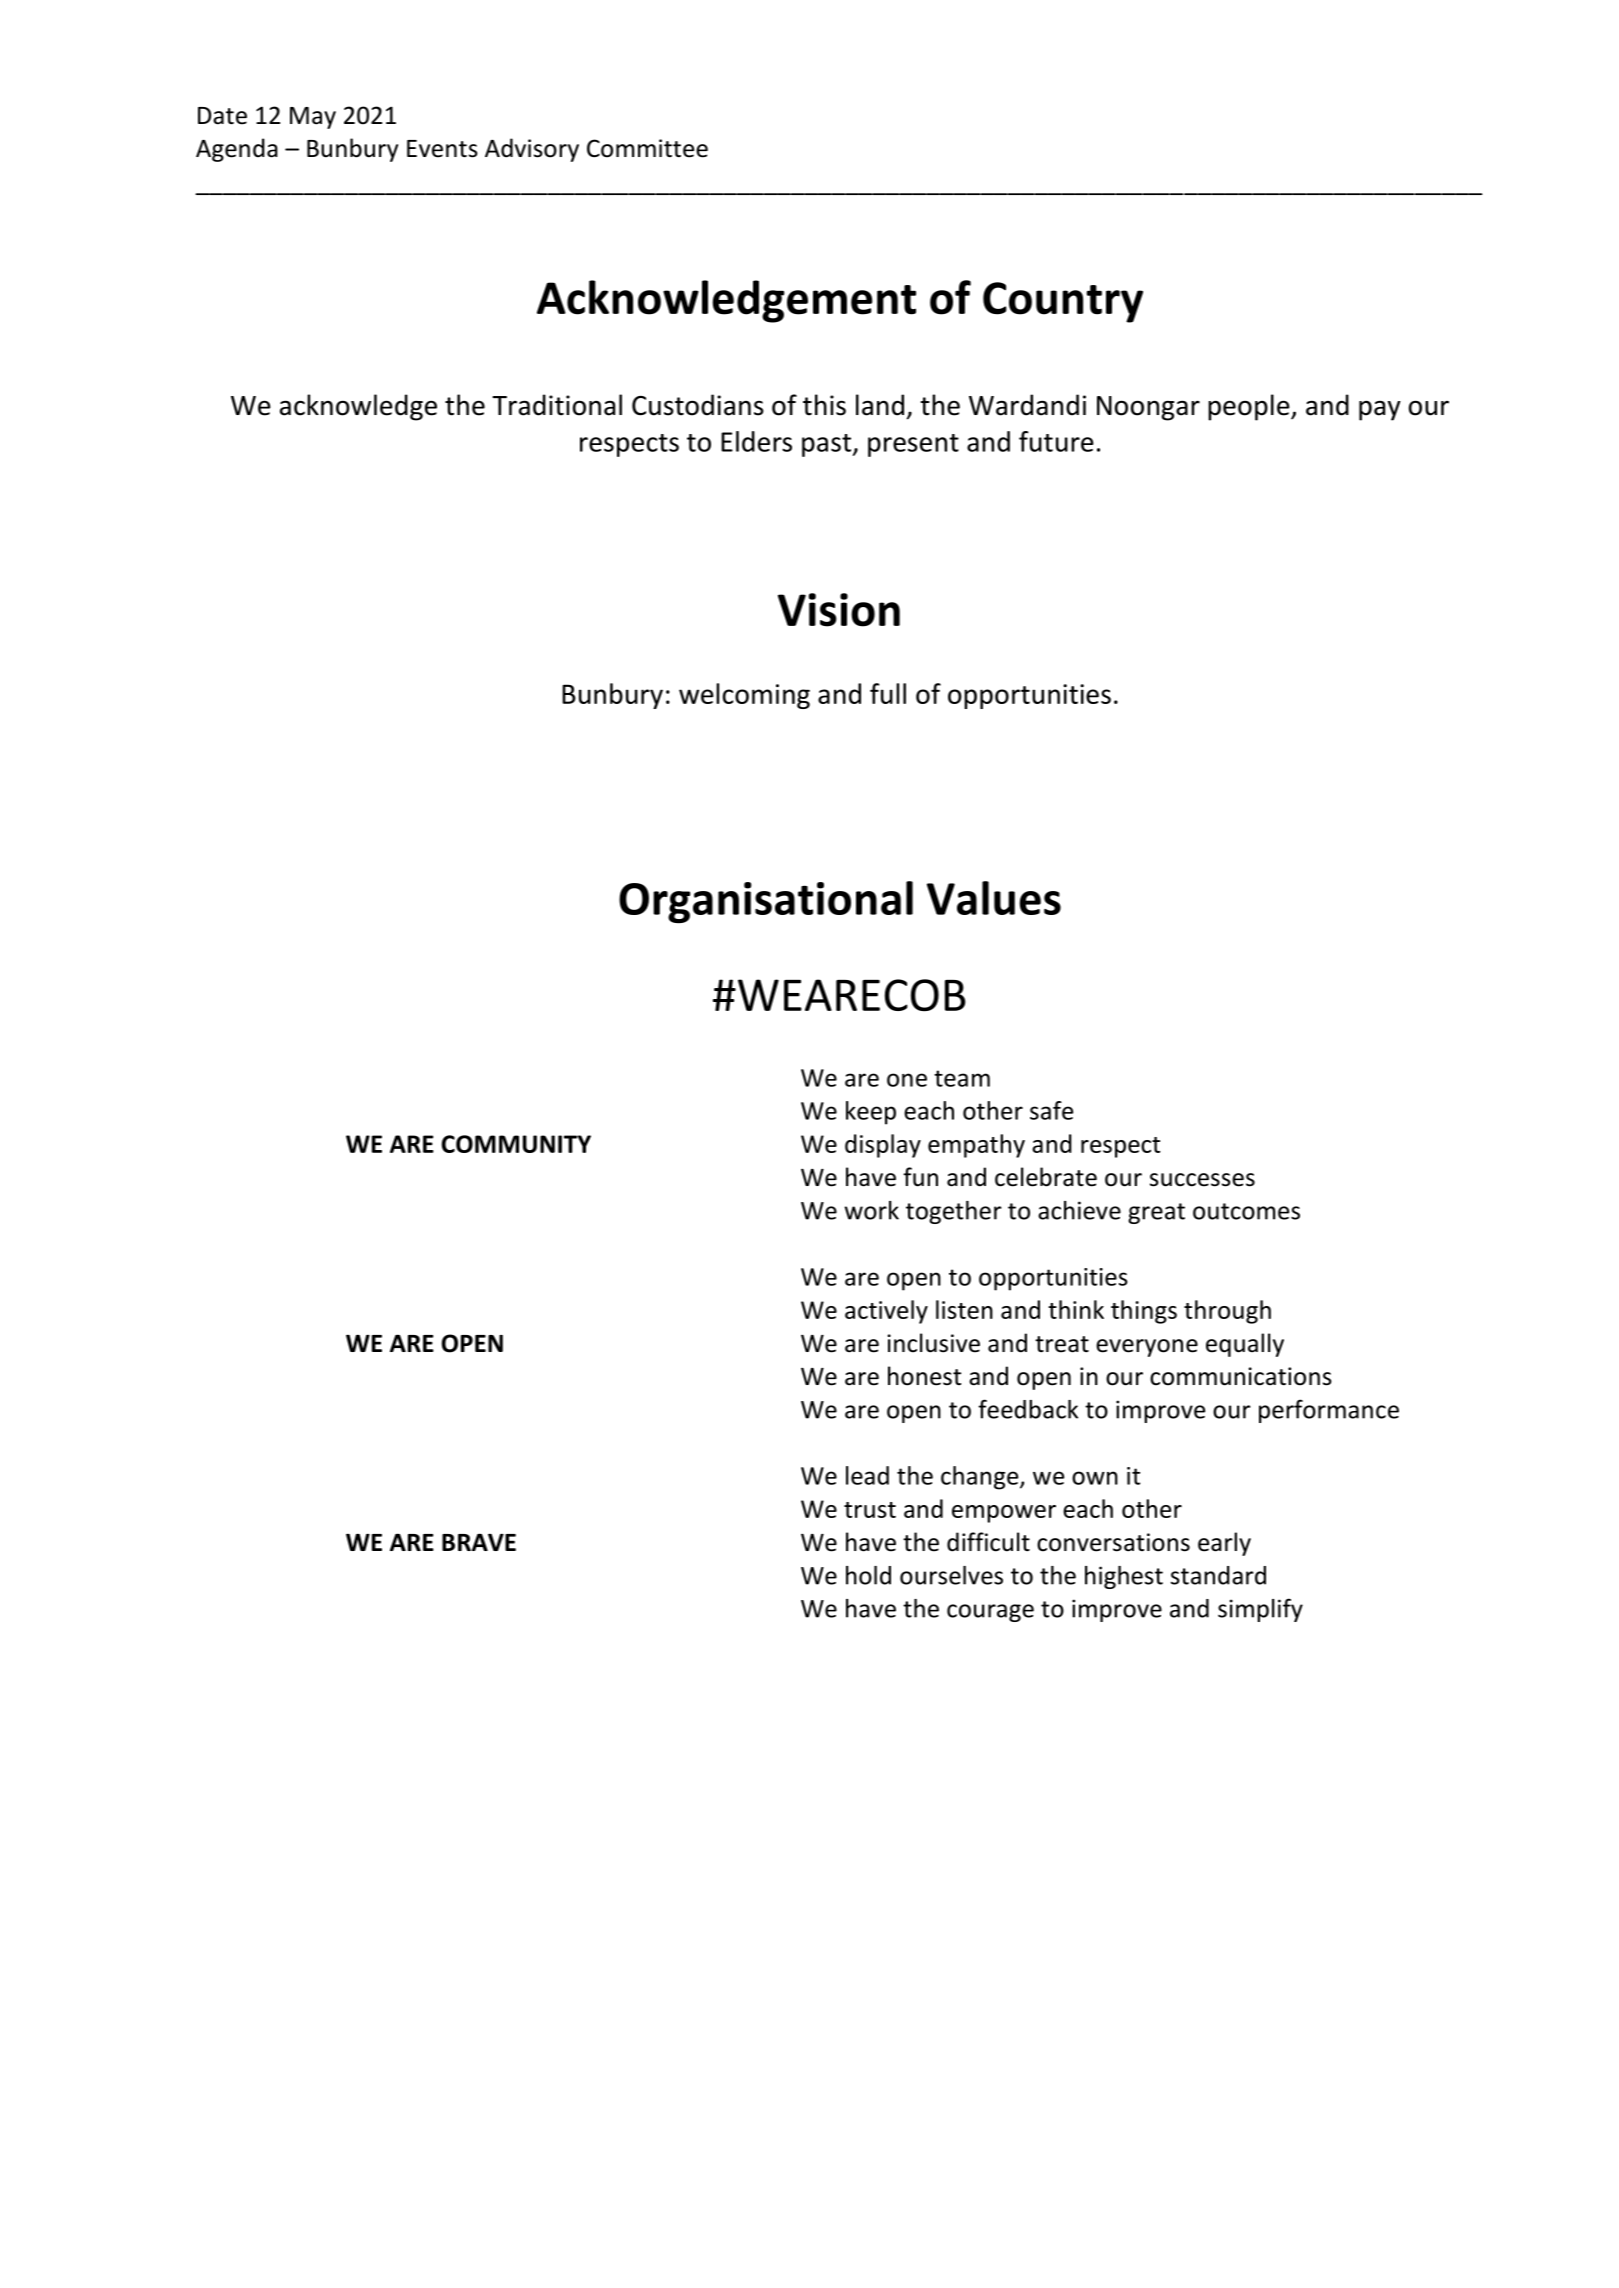  Describe the element at coordinates (871, 1113) in the document. I see `keep` at that location.
